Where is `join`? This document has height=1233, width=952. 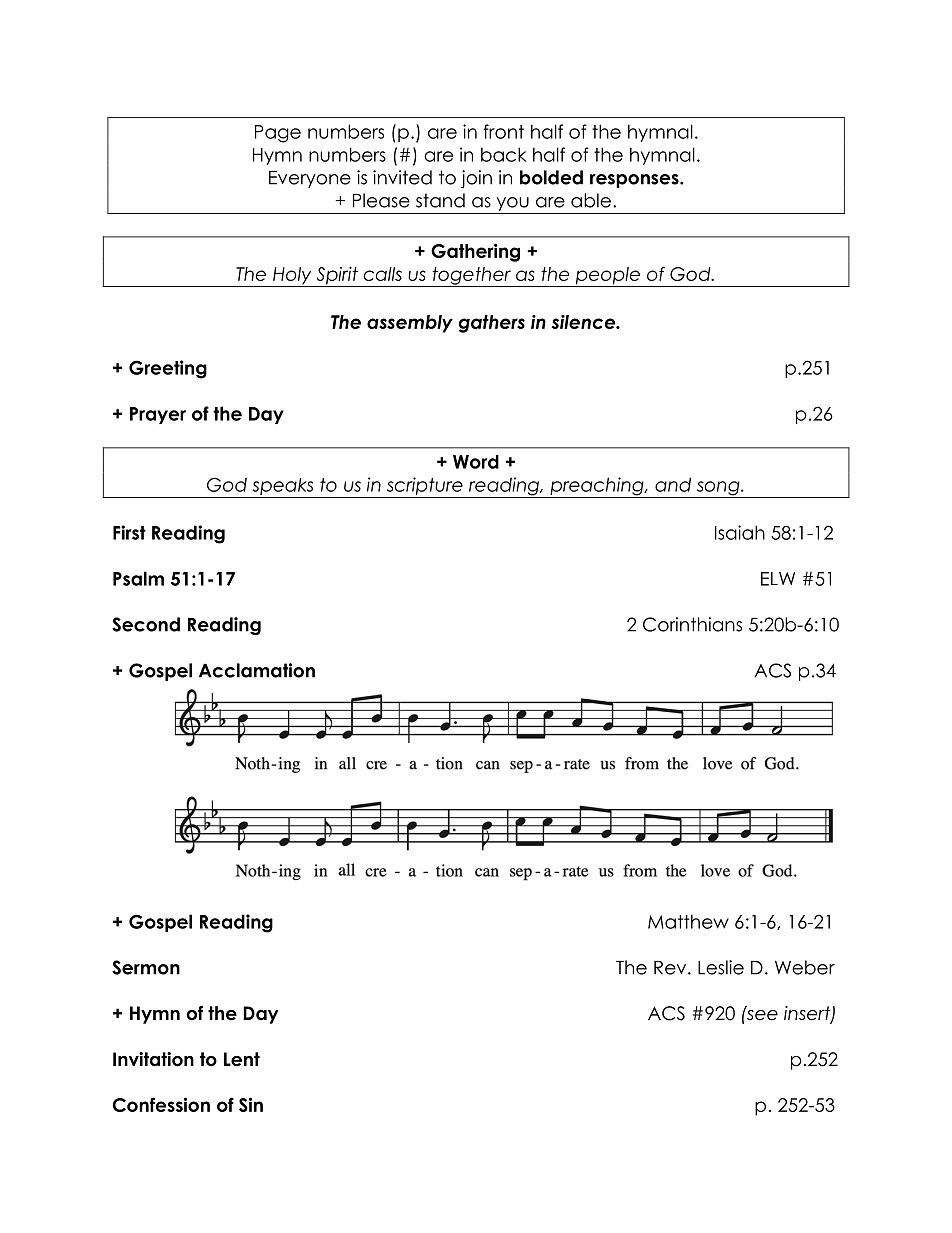 join is located at coordinates (476, 179).
